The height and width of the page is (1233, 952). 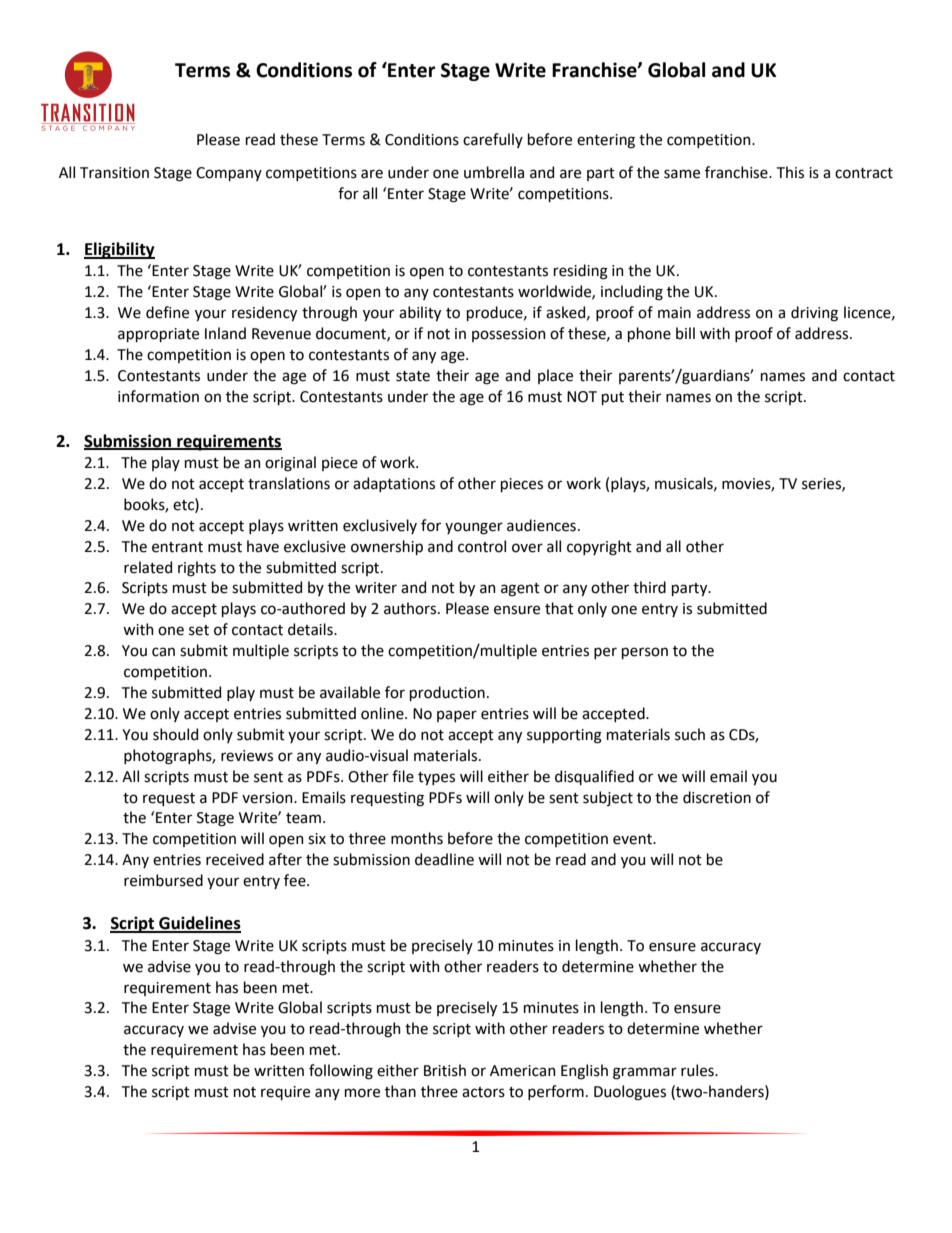 What do you see at coordinates (341, 1072) in the page?
I see `following` at bounding box center [341, 1072].
